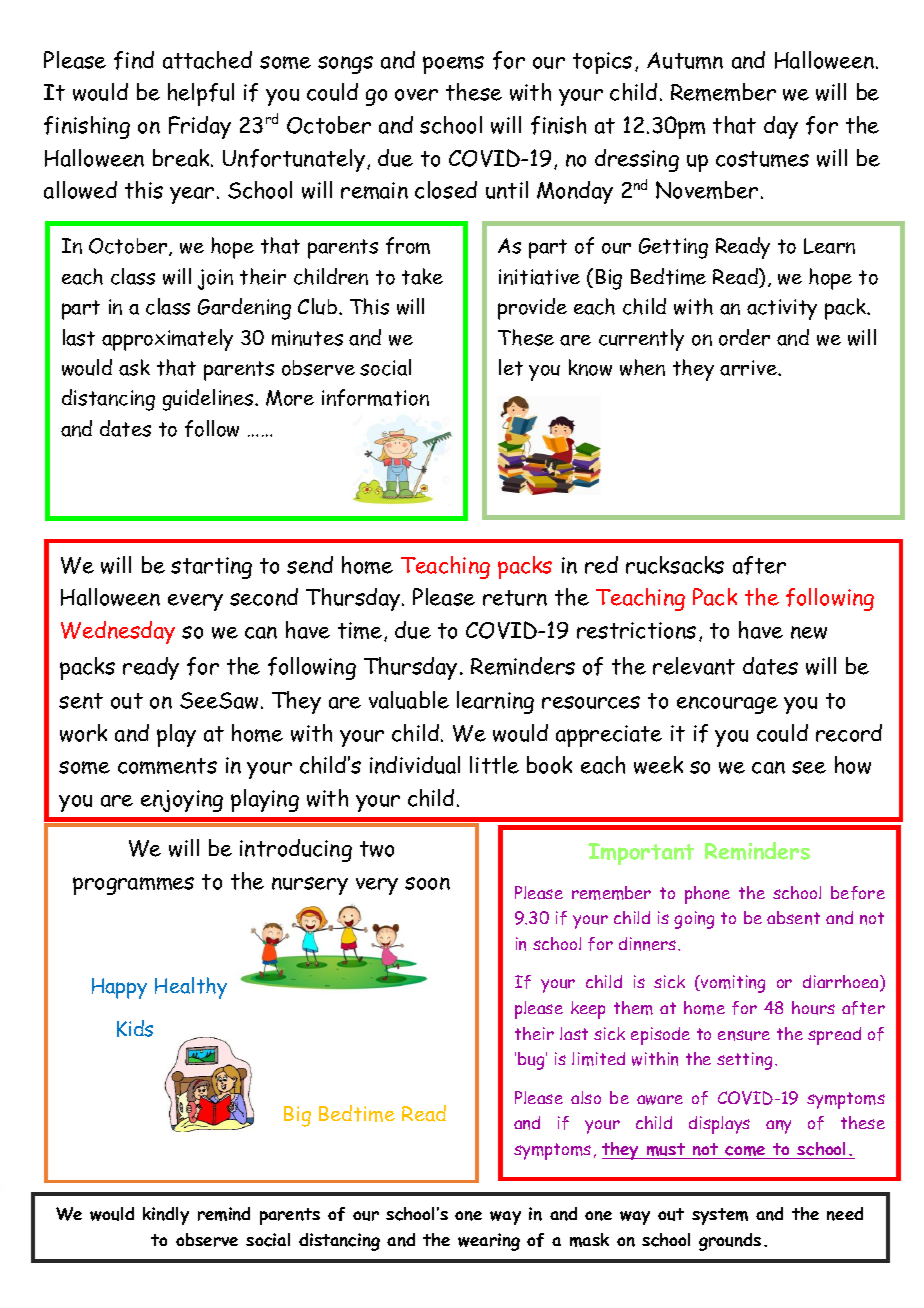 This screenshot has width=924, height=1308. What do you see at coordinates (209, 400) in the screenshot?
I see `guidelines` at bounding box center [209, 400].
